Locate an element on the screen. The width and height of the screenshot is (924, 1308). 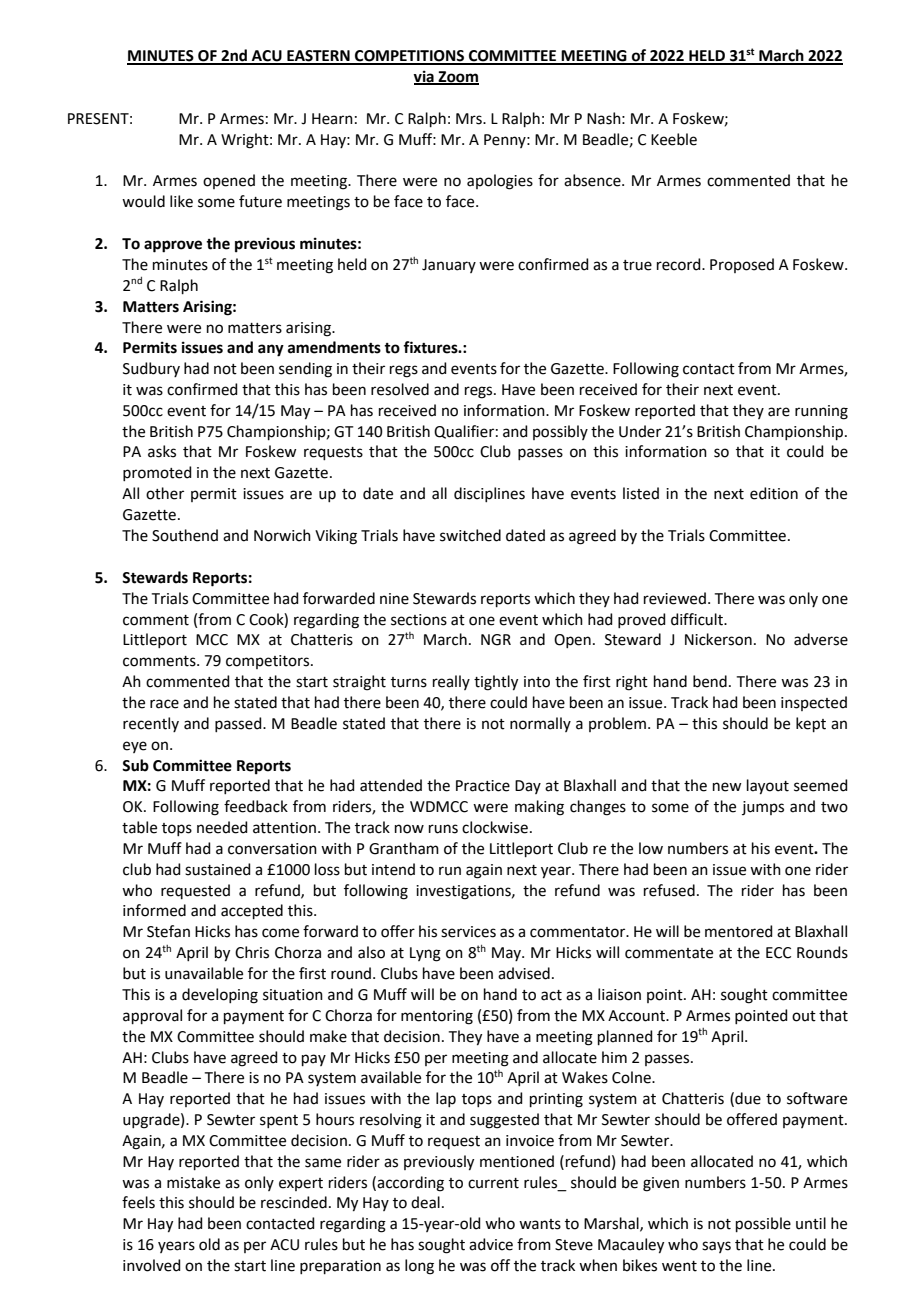
Nickerson is located at coordinates (718, 639).
